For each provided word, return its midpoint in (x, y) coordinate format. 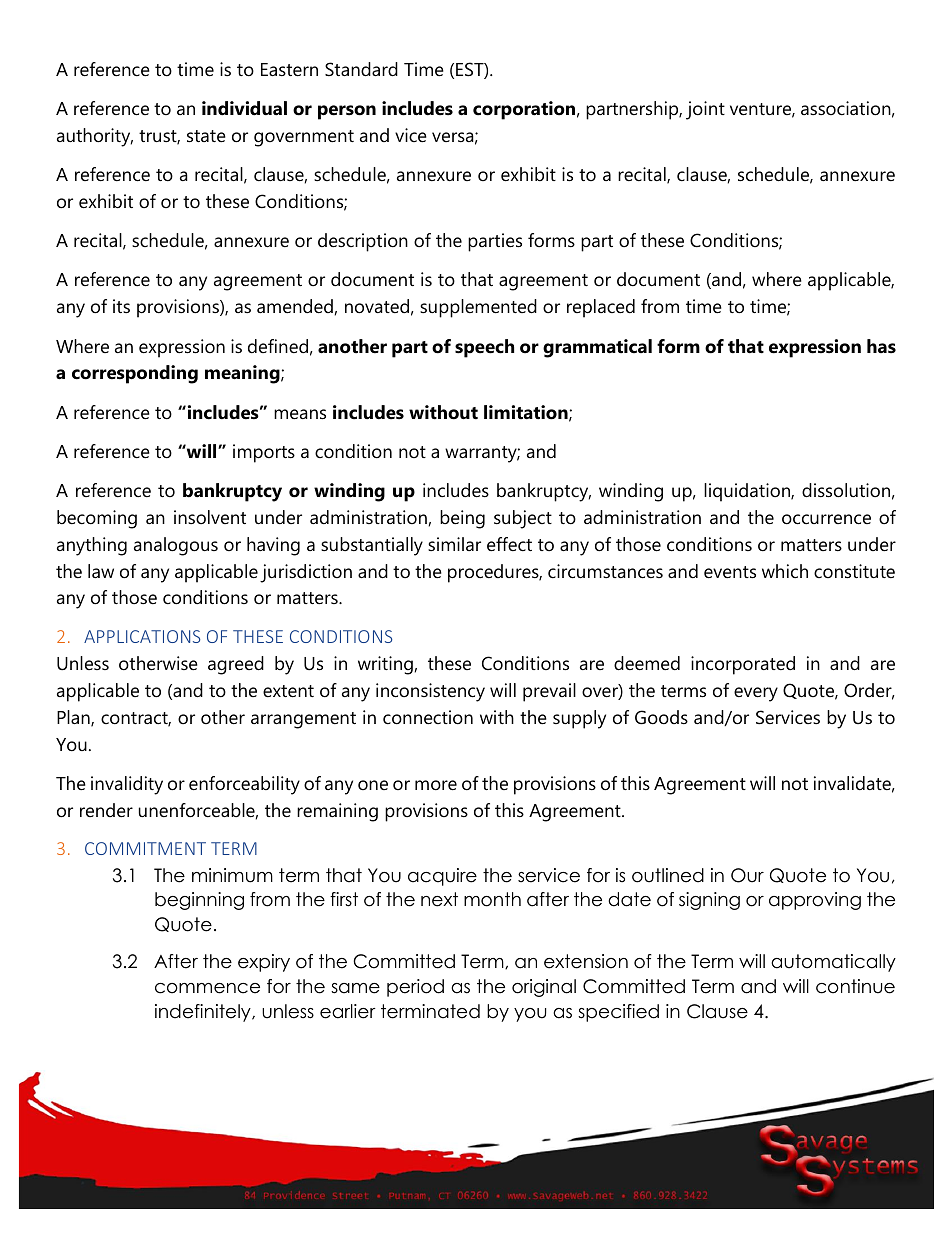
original (544, 988)
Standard (361, 69)
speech (484, 348)
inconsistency (430, 692)
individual (244, 108)
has (881, 346)
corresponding (135, 374)
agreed (236, 665)
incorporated (743, 665)
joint (705, 110)
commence (207, 988)
